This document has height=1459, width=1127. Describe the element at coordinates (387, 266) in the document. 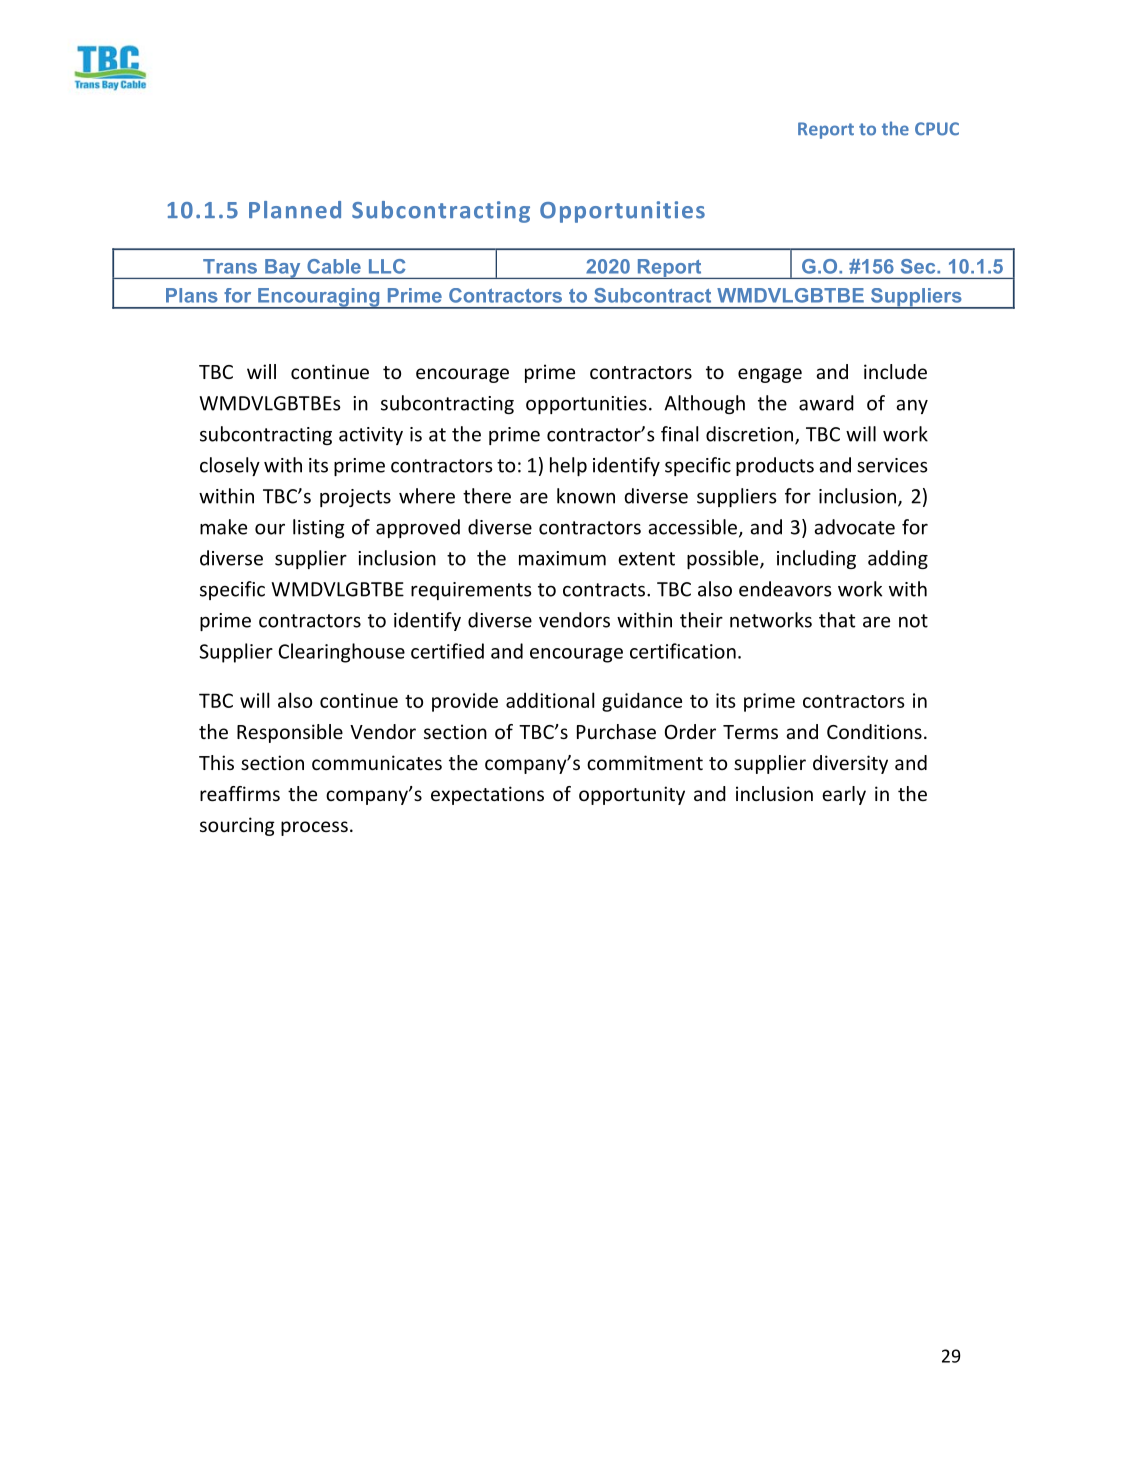

I see `LLC` at that location.
